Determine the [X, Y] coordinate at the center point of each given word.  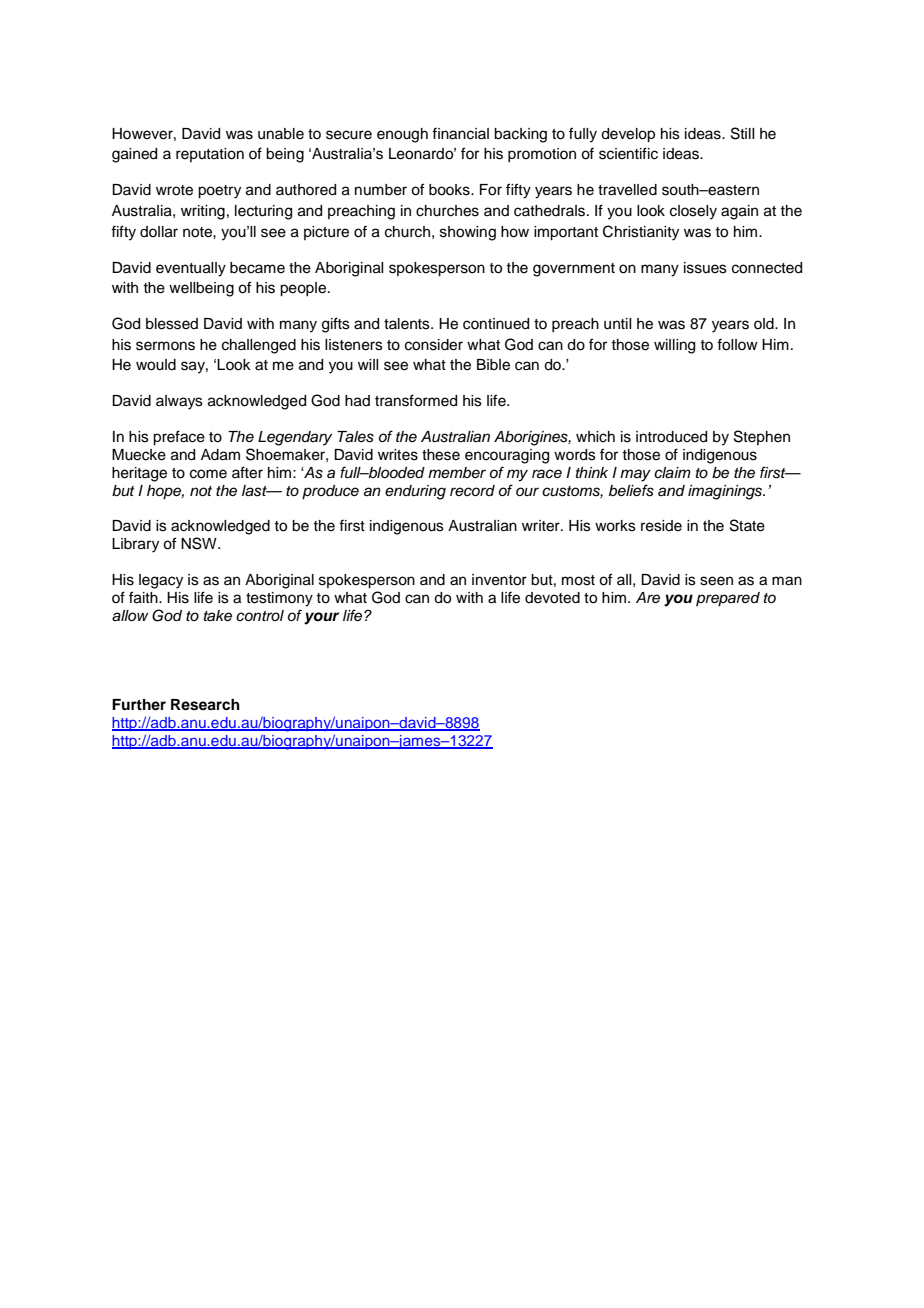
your [321, 618]
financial [460, 133]
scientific [628, 153]
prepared [728, 599]
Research [205, 705]
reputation [210, 155]
